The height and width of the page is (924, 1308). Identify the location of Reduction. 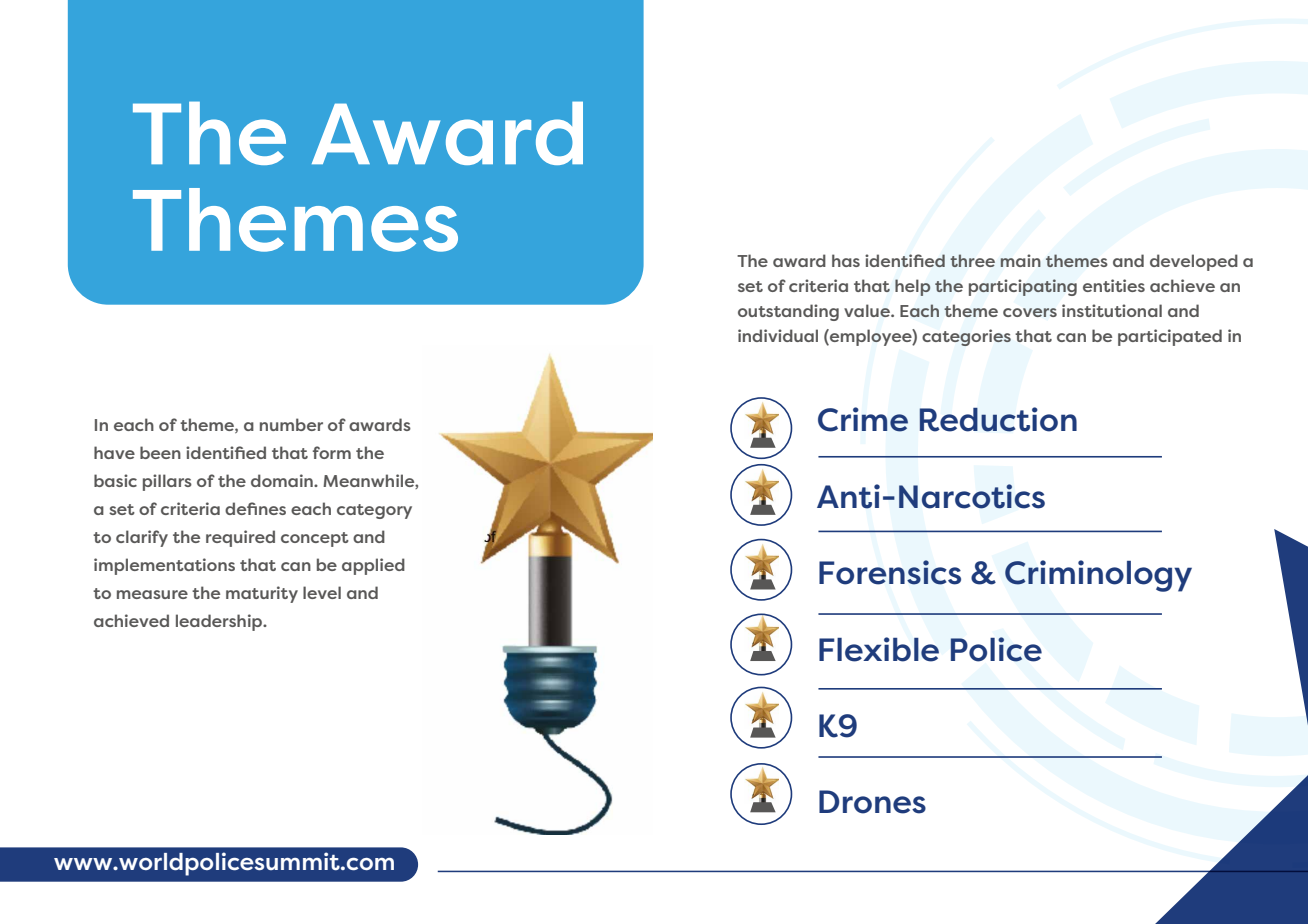
(998, 419).
